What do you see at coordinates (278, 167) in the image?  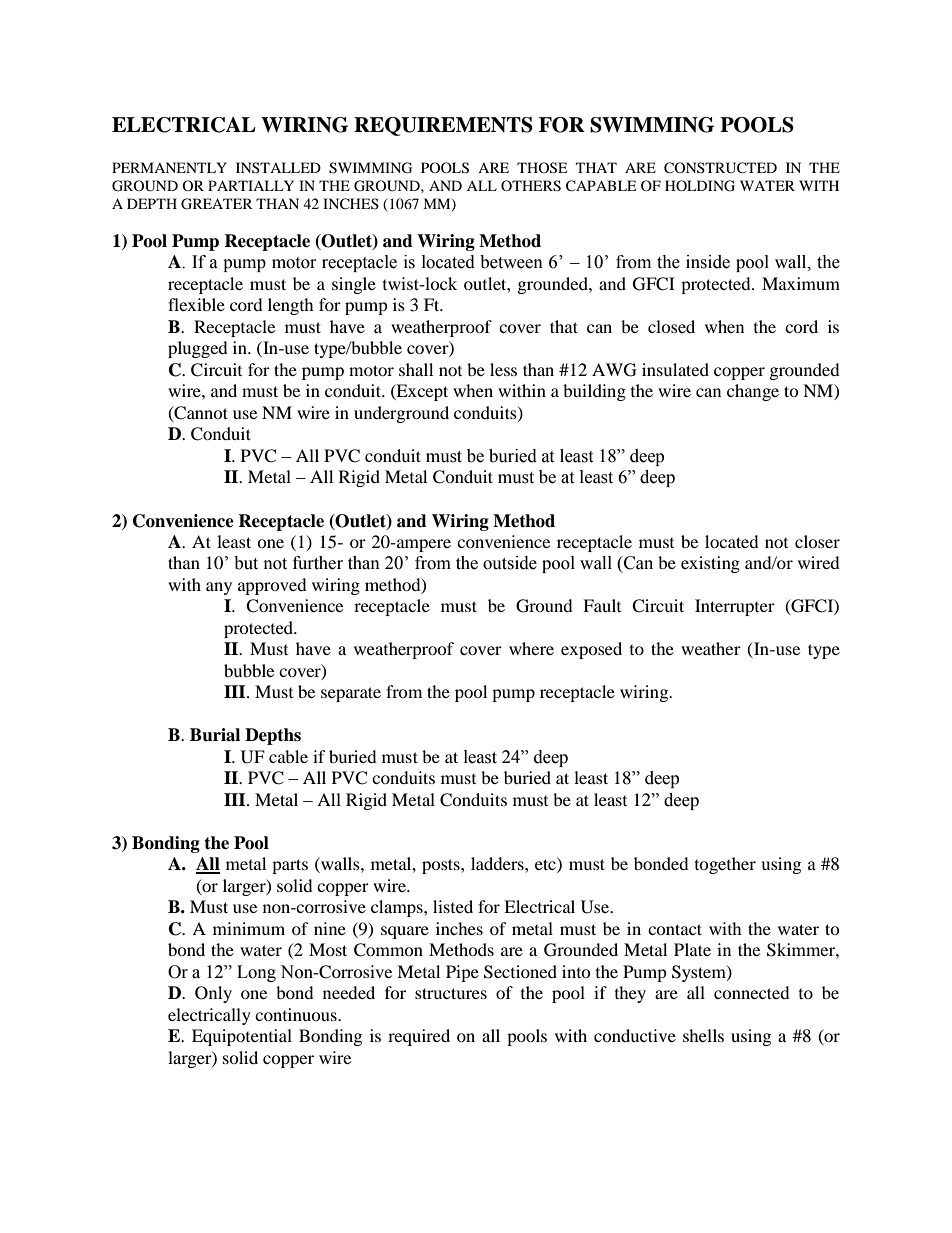 I see `INSTALLED` at bounding box center [278, 167].
